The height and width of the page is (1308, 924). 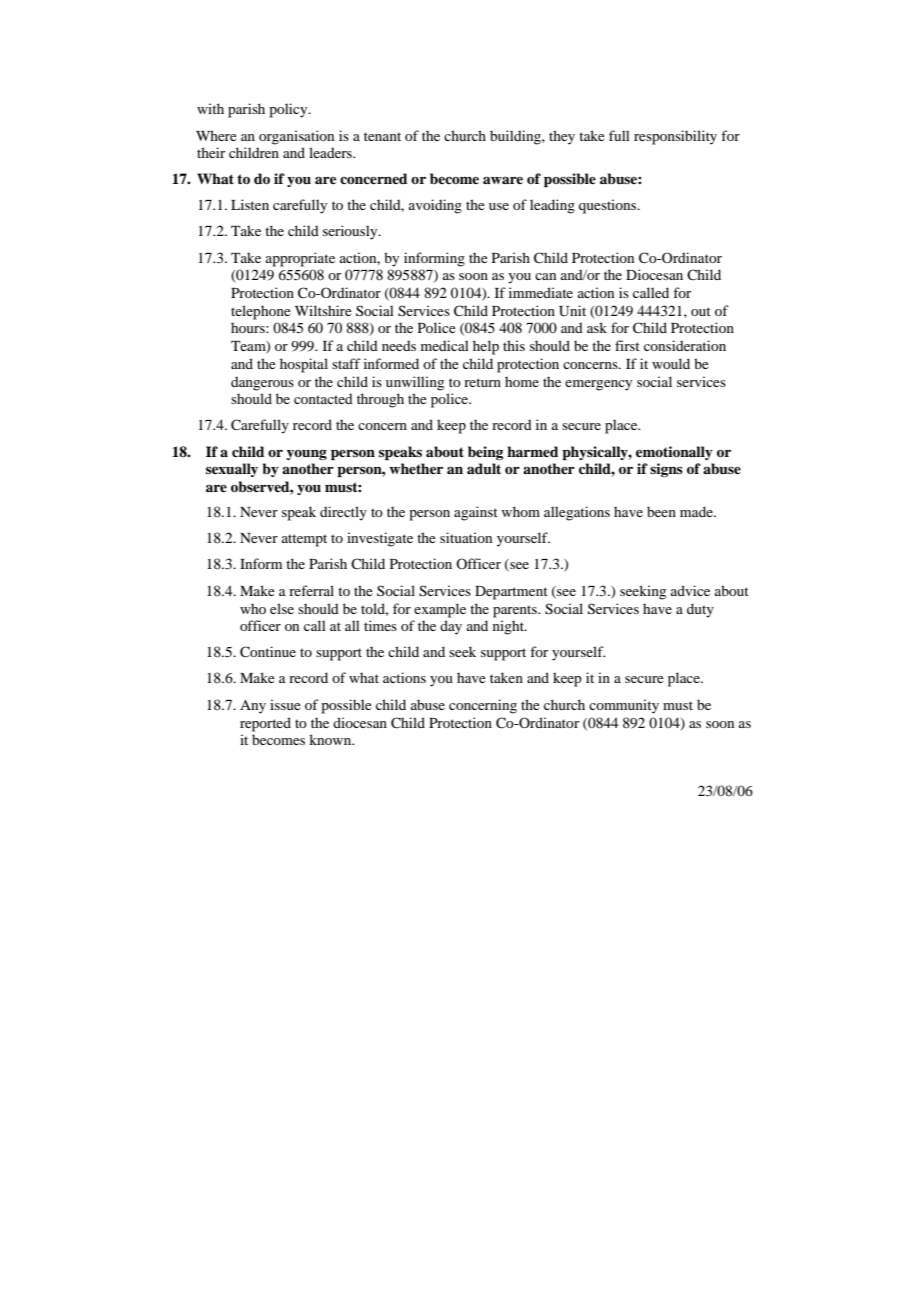 What do you see at coordinates (382, 136) in the page?
I see `tenant` at bounding box center [382, 136].
